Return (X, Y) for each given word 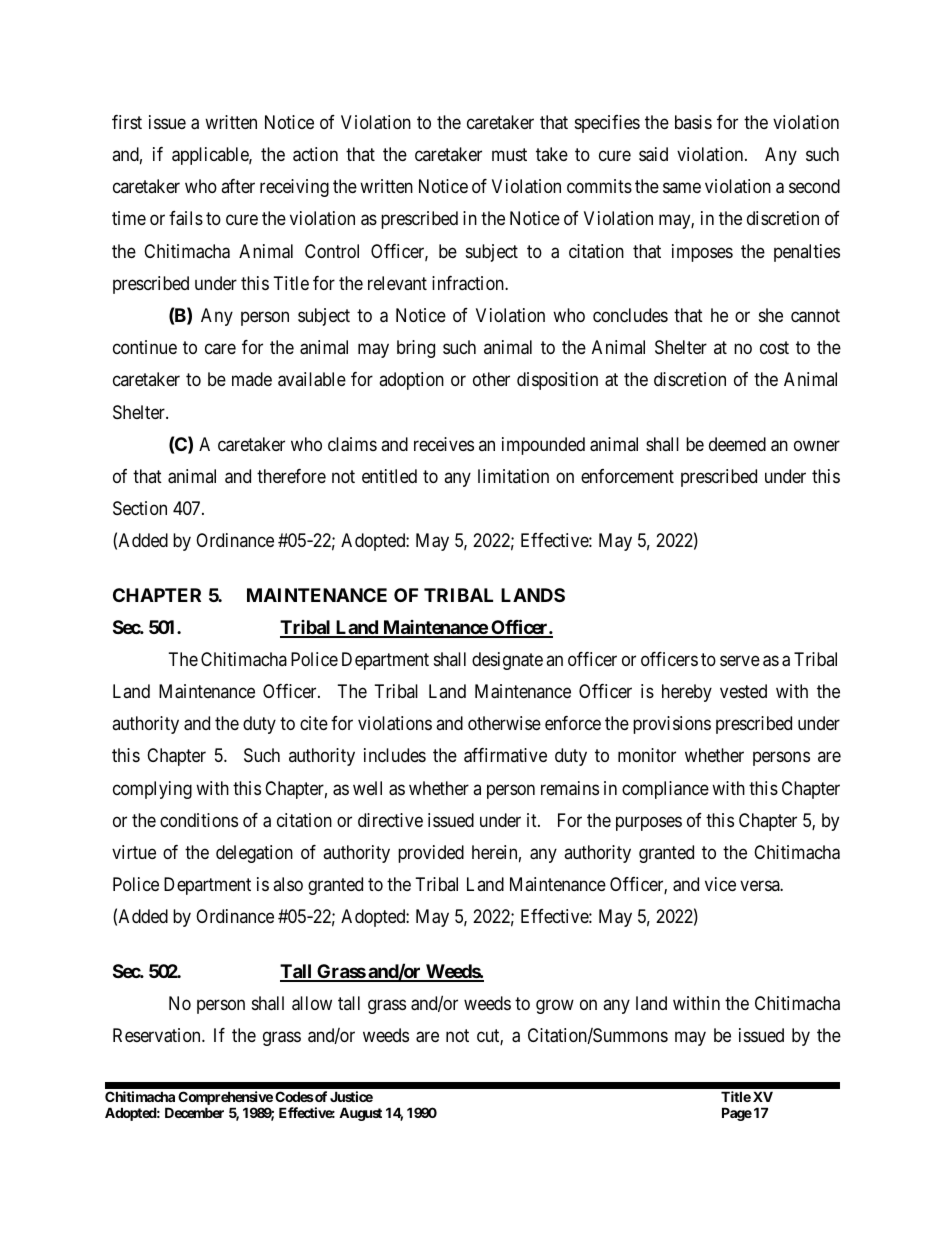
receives (444, 444)
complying (152, 790)
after (238, 186)
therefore (291, 476)
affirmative (505, 755)
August (360, 1114)
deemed (737, 444)
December (194, 1112)
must (509, 154)
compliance (665, 790)
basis (693, 122)
